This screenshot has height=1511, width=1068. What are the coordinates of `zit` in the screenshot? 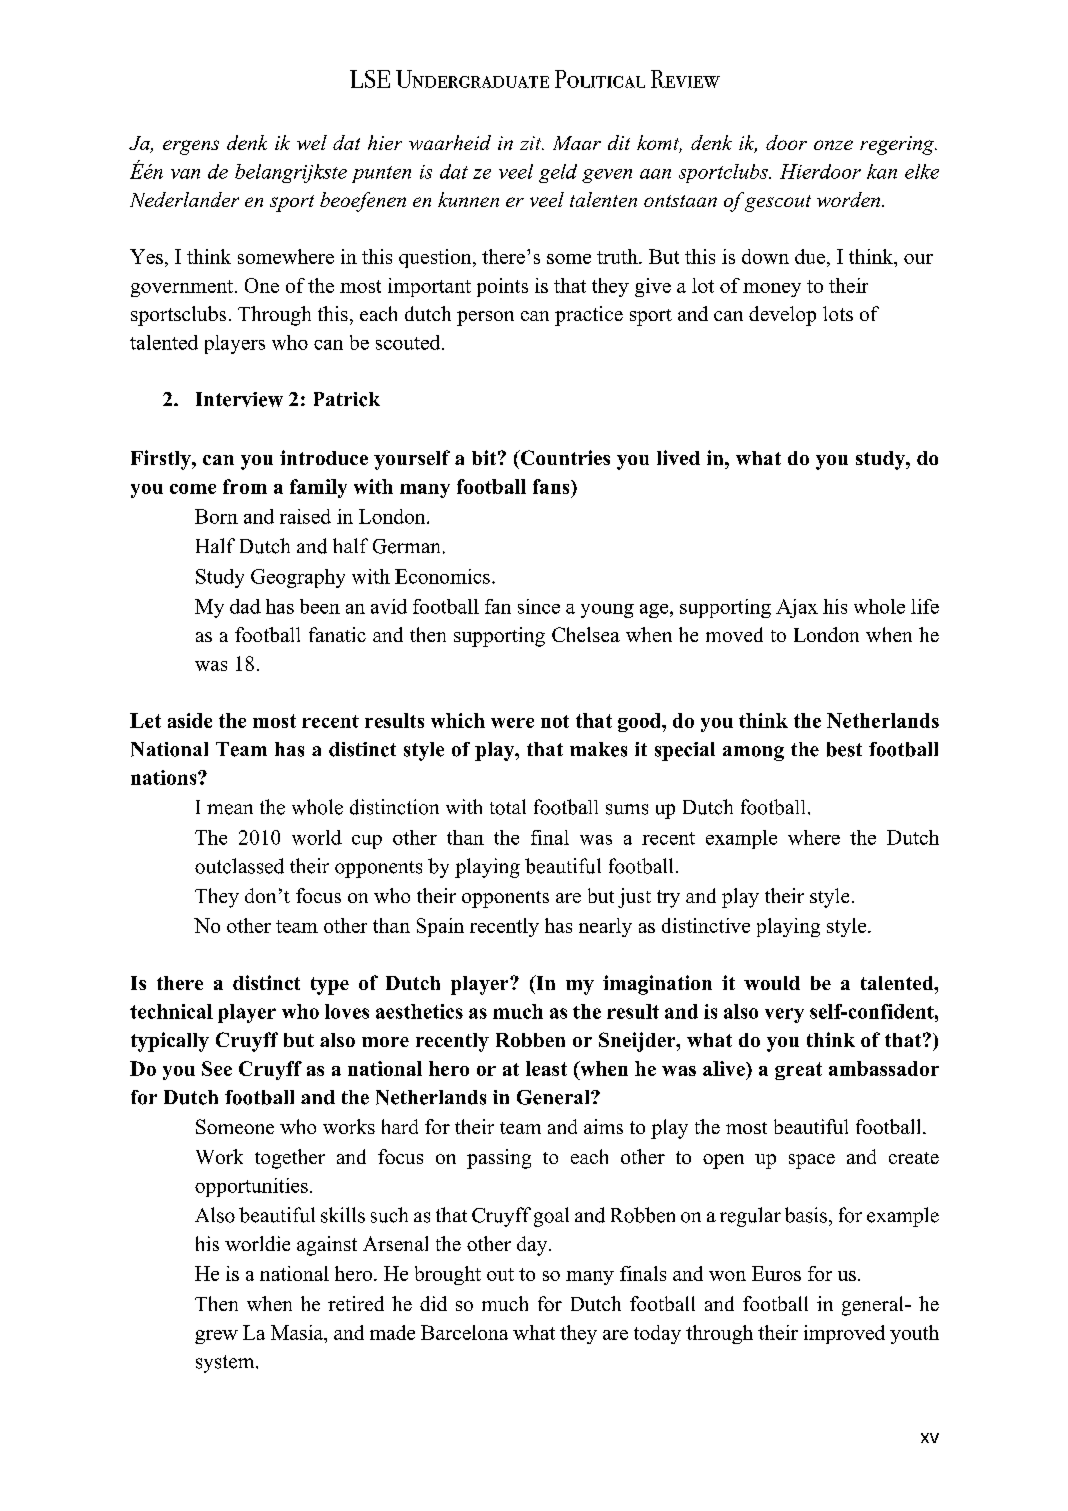 It's located at (532, 143).
